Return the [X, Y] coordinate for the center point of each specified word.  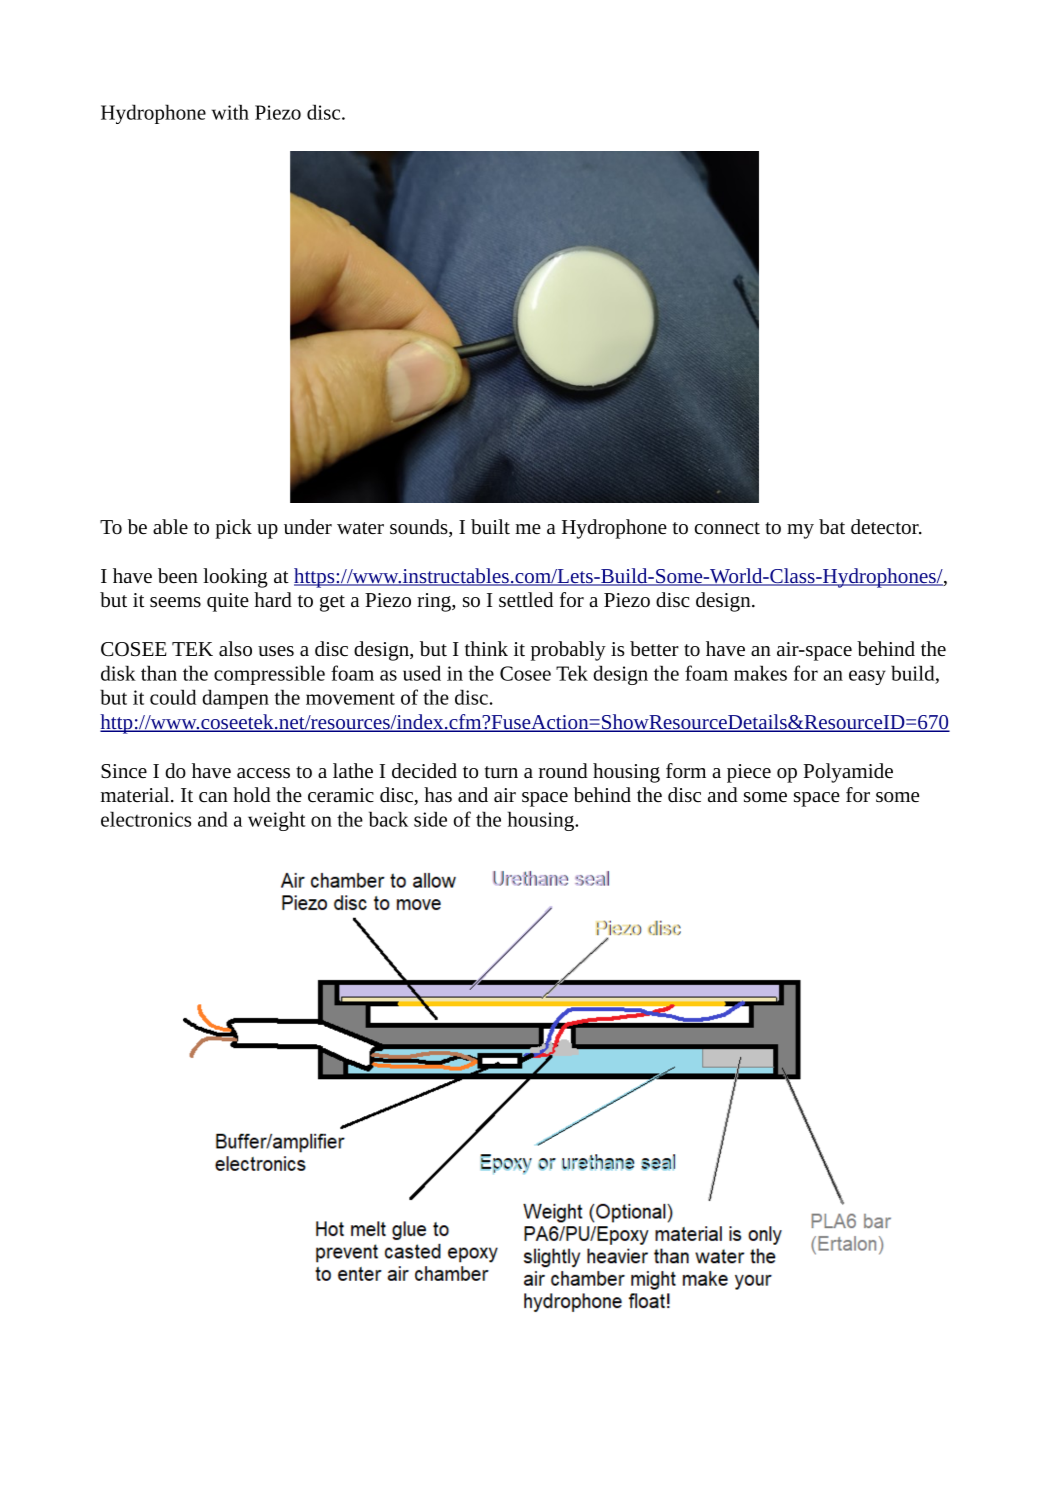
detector [886, 527]
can [213, 797]
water [360, 528]
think [486, 648]
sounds [420, 528]
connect [727, 528]
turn [501, 772]
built [490, 526]
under [308, 526]
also [235, 648]
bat [832, 526]
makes [760, 673]
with [230, 112]
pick [233, 529]
